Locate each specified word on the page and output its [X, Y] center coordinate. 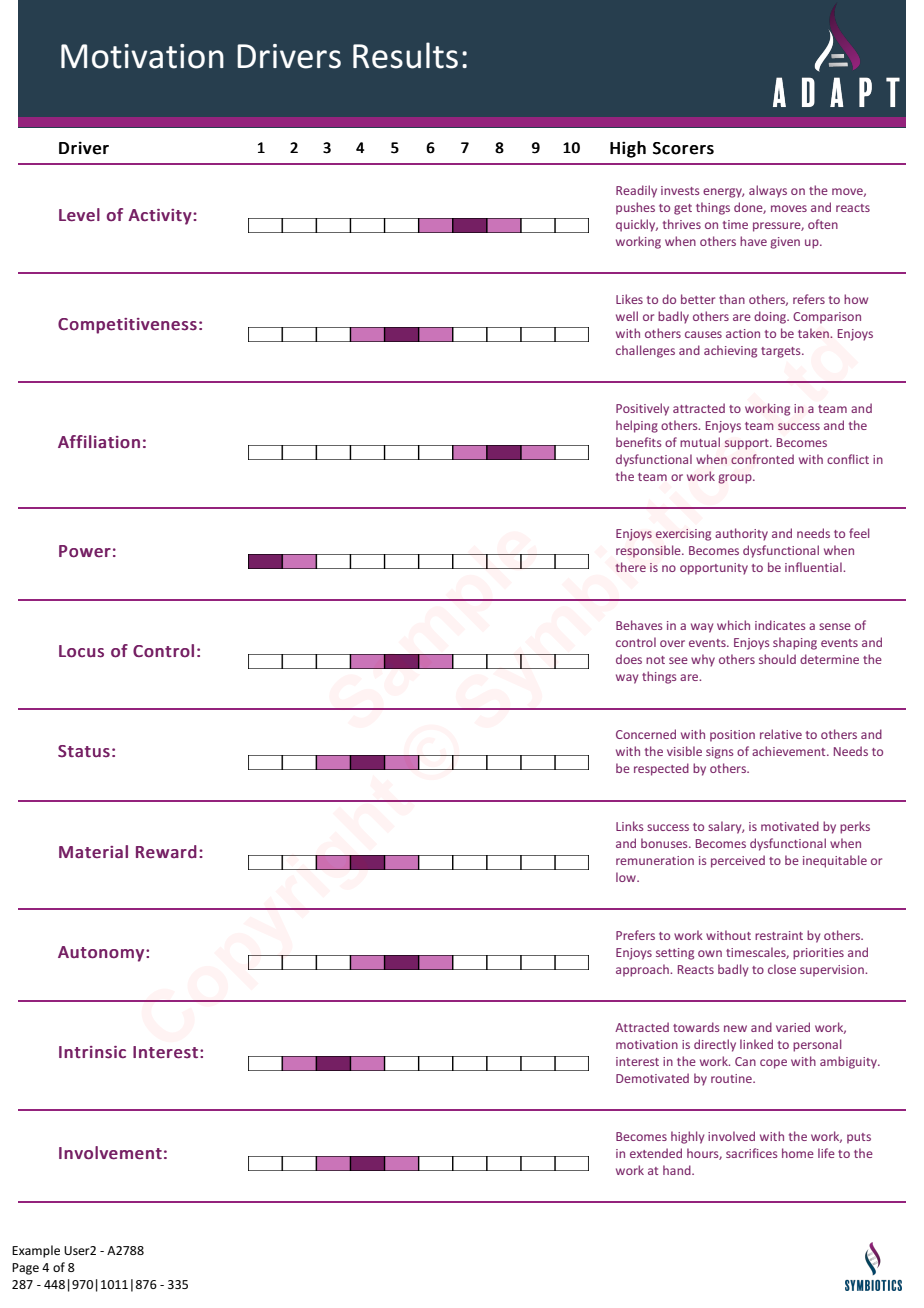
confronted [762, 459]
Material [93, 851]
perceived [738, 861]
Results [405, 55]
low [627, 877]
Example [36, 1251]
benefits [639, 442]
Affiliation [99, 441]
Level [79, 215]
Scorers [683, 148]
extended [656, 1153]
